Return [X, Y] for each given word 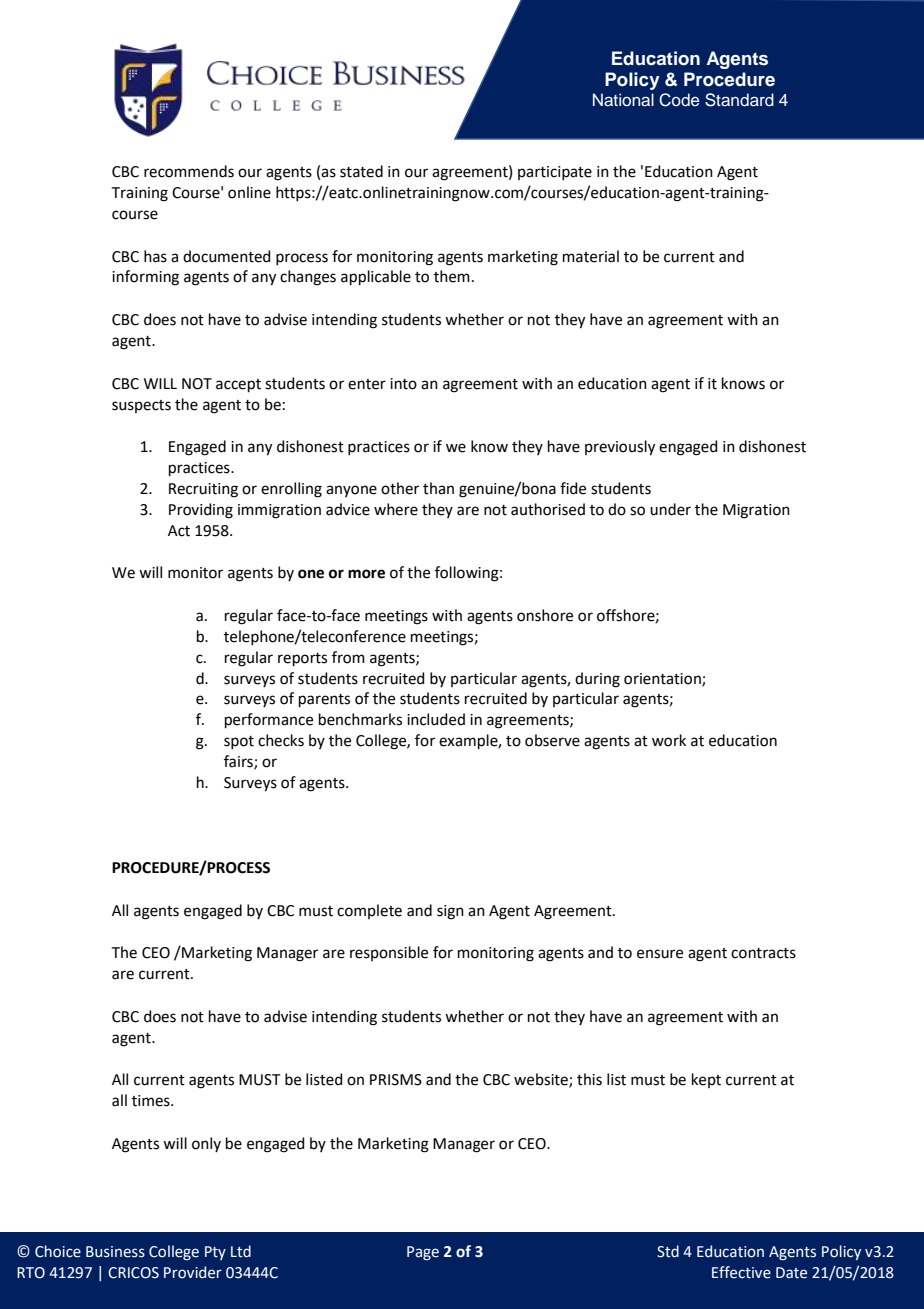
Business [115, 1252]
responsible [389, 953]
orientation [663, 679]
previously [620, 448]
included [436, 719]
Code [679, 100]
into [403, 384]
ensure [660, 954]
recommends [189, 171]
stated [361, 171]
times [152, 1101]
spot [239, 742]
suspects [141, 406]
